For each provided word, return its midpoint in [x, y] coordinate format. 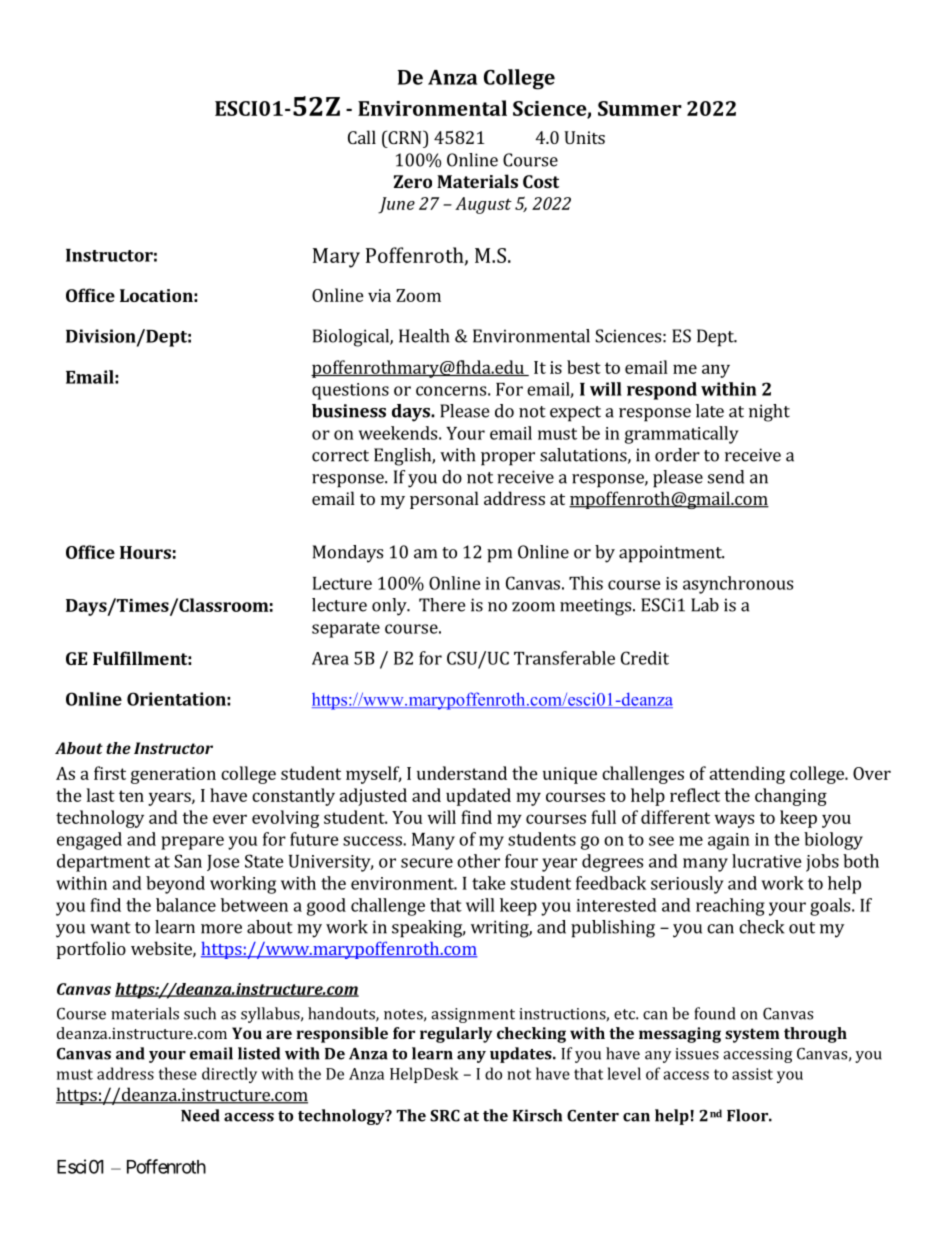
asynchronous [738, 585]
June [396, 205]
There [442, 605]
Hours [145, 552]
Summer [640, 108]
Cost [541, 181]
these [178, 1073]
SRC [445, 1115]
